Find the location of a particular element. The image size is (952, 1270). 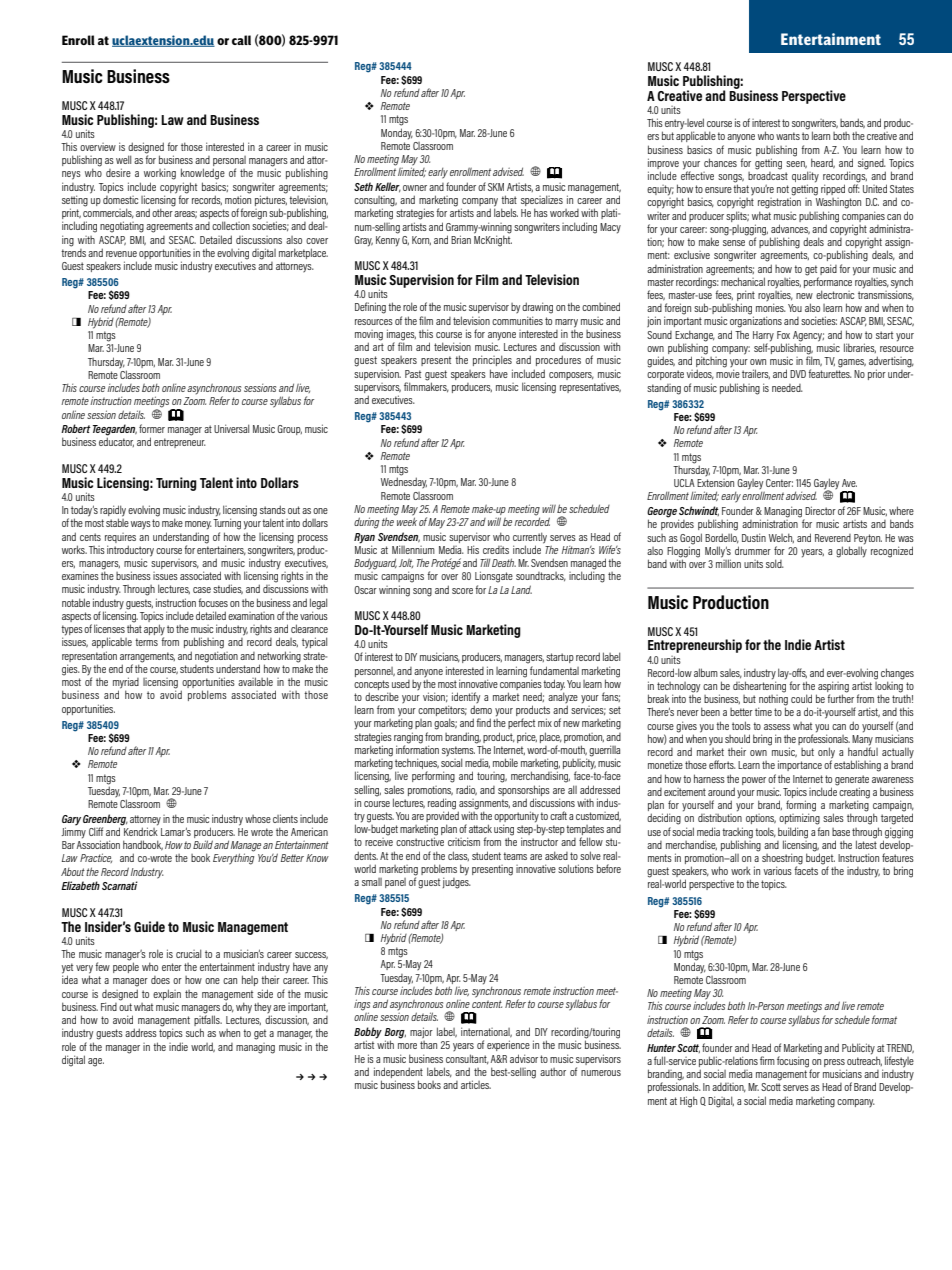

revenue is located at coordinates (121, 254).
